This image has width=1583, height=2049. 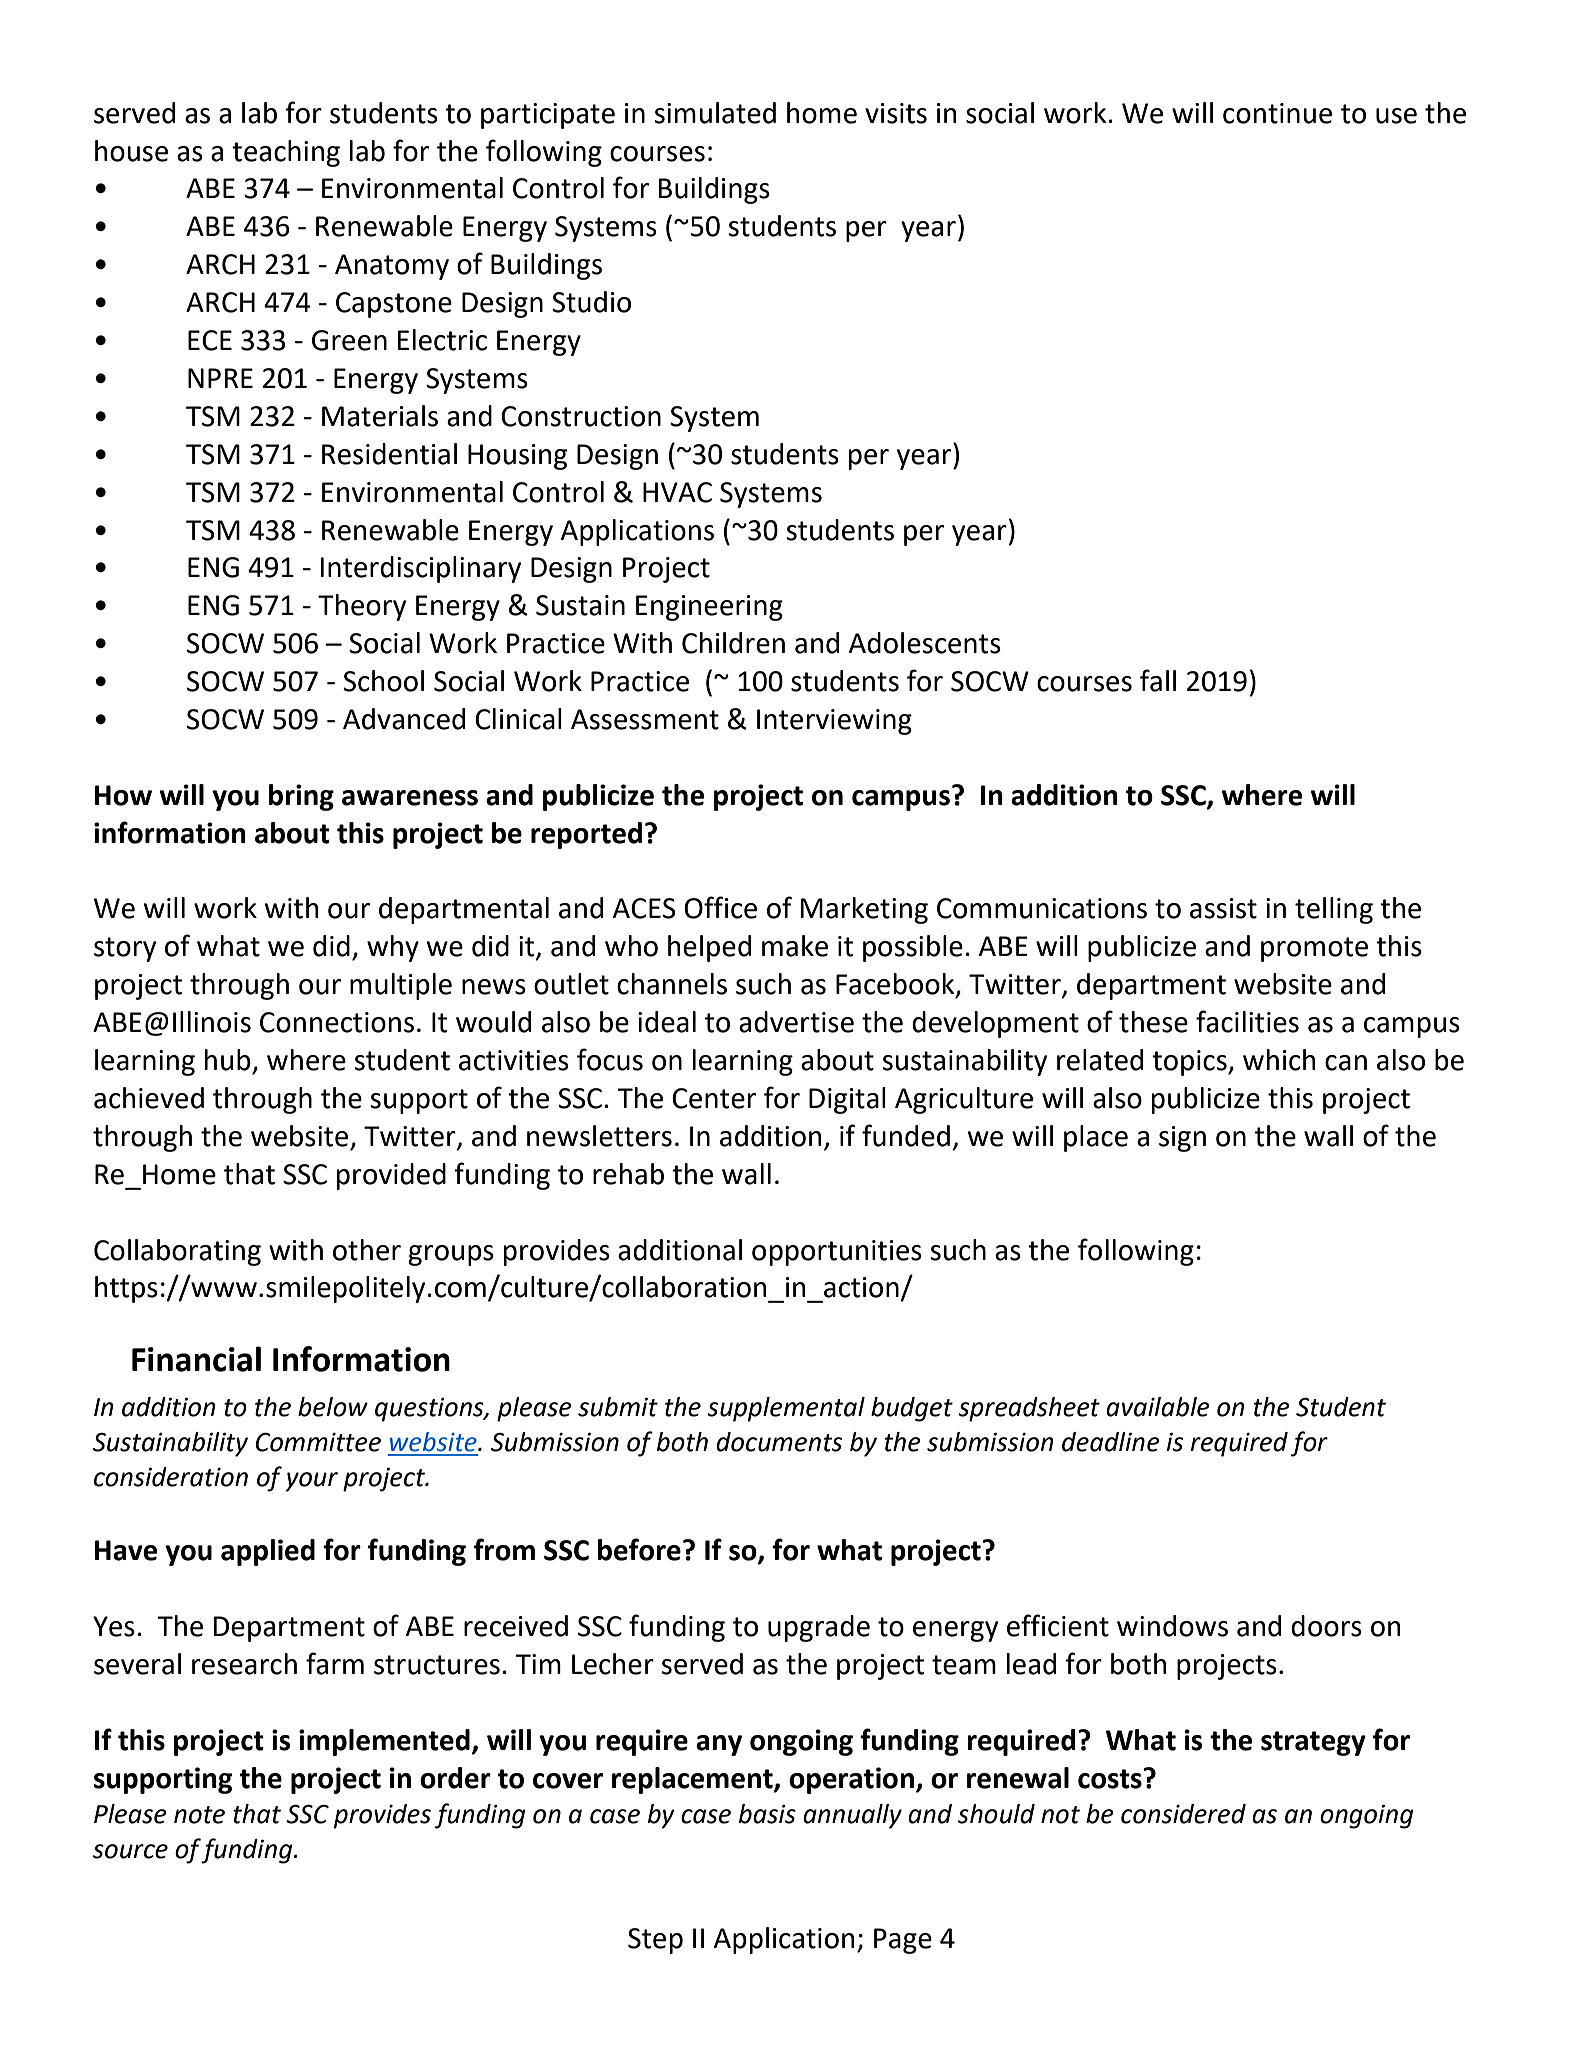 What do you see at coordinates (199, 1815) in the image?
I see `note` at bounding box center [199, 1815].
